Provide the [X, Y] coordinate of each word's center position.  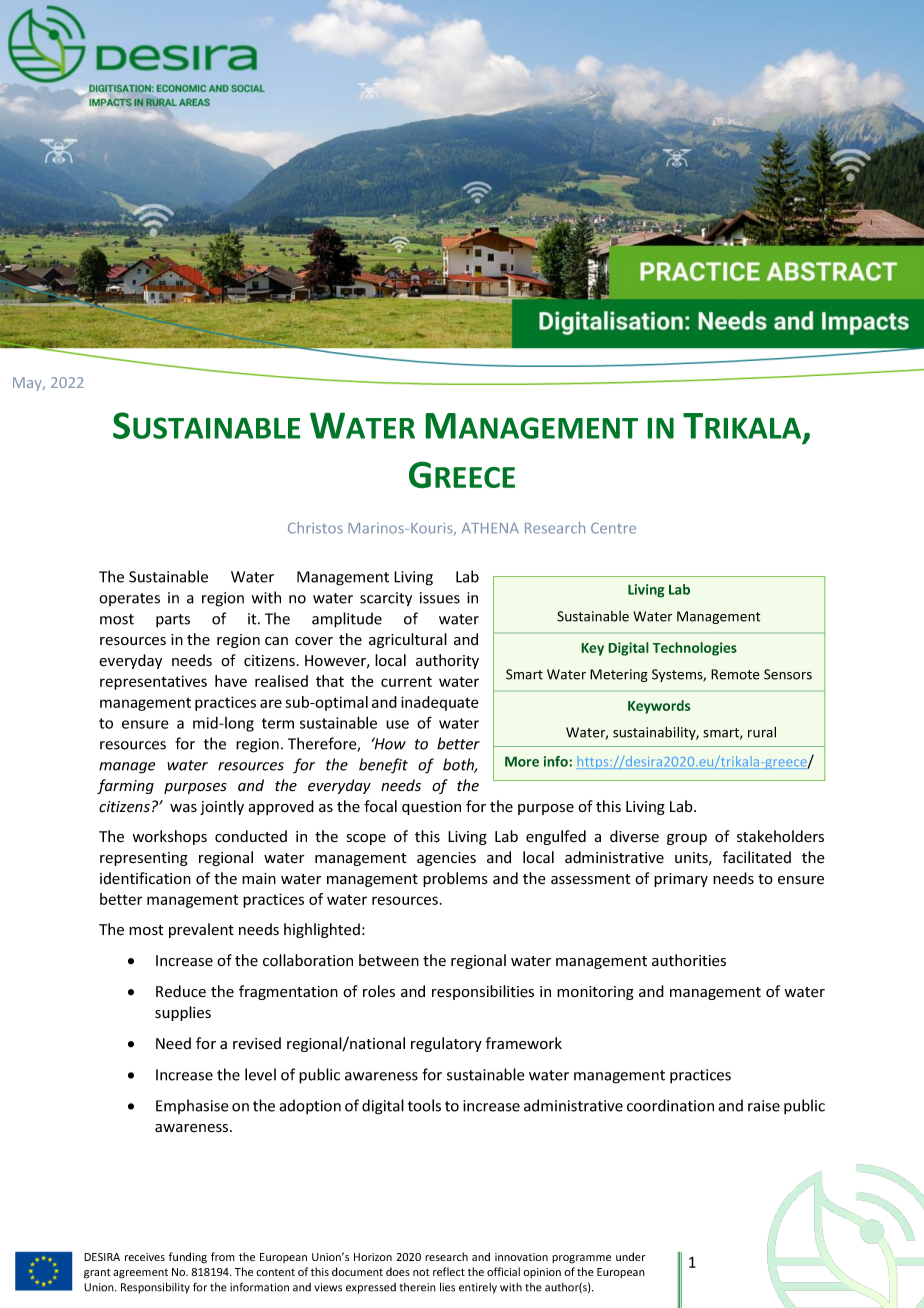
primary [681, 880]
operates [129, 599]
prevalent [201, 930]
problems [455, 879]
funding [188, 1258]
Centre [613, 528]
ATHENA [490, 528]
